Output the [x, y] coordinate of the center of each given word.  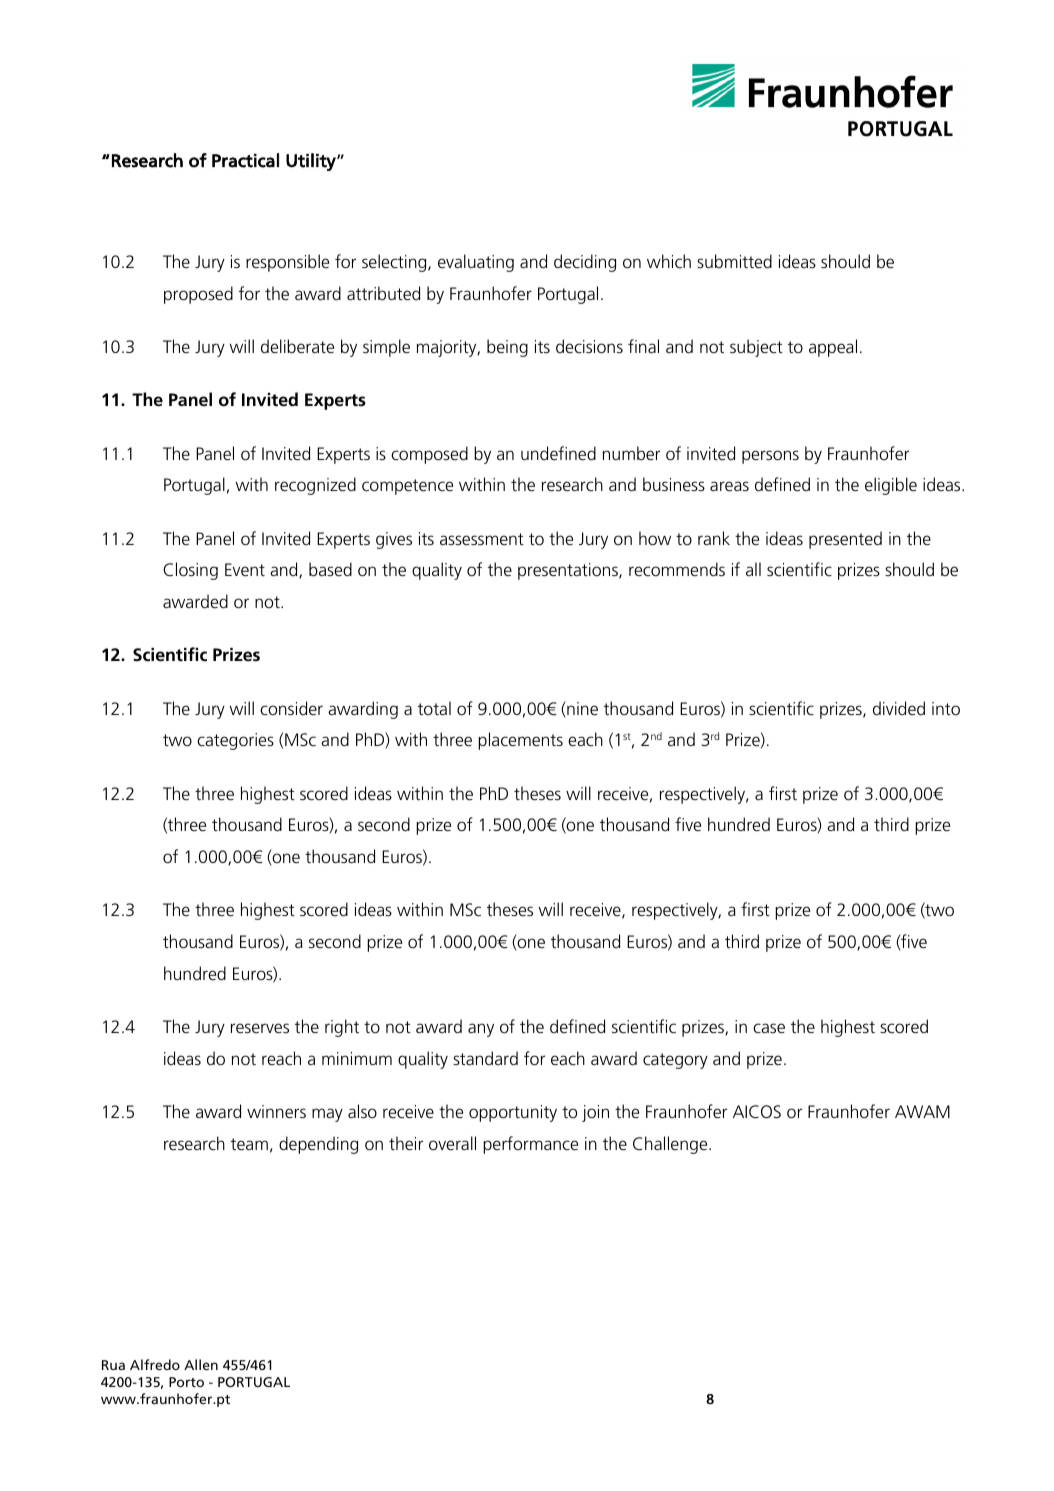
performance [530, 1145]
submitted [734, 261]
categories [235, 741]
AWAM [922, 1111]
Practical [245, 160]
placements [520, 741]
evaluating [476, 263]
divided [899, 708]
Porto [186, 1382]
